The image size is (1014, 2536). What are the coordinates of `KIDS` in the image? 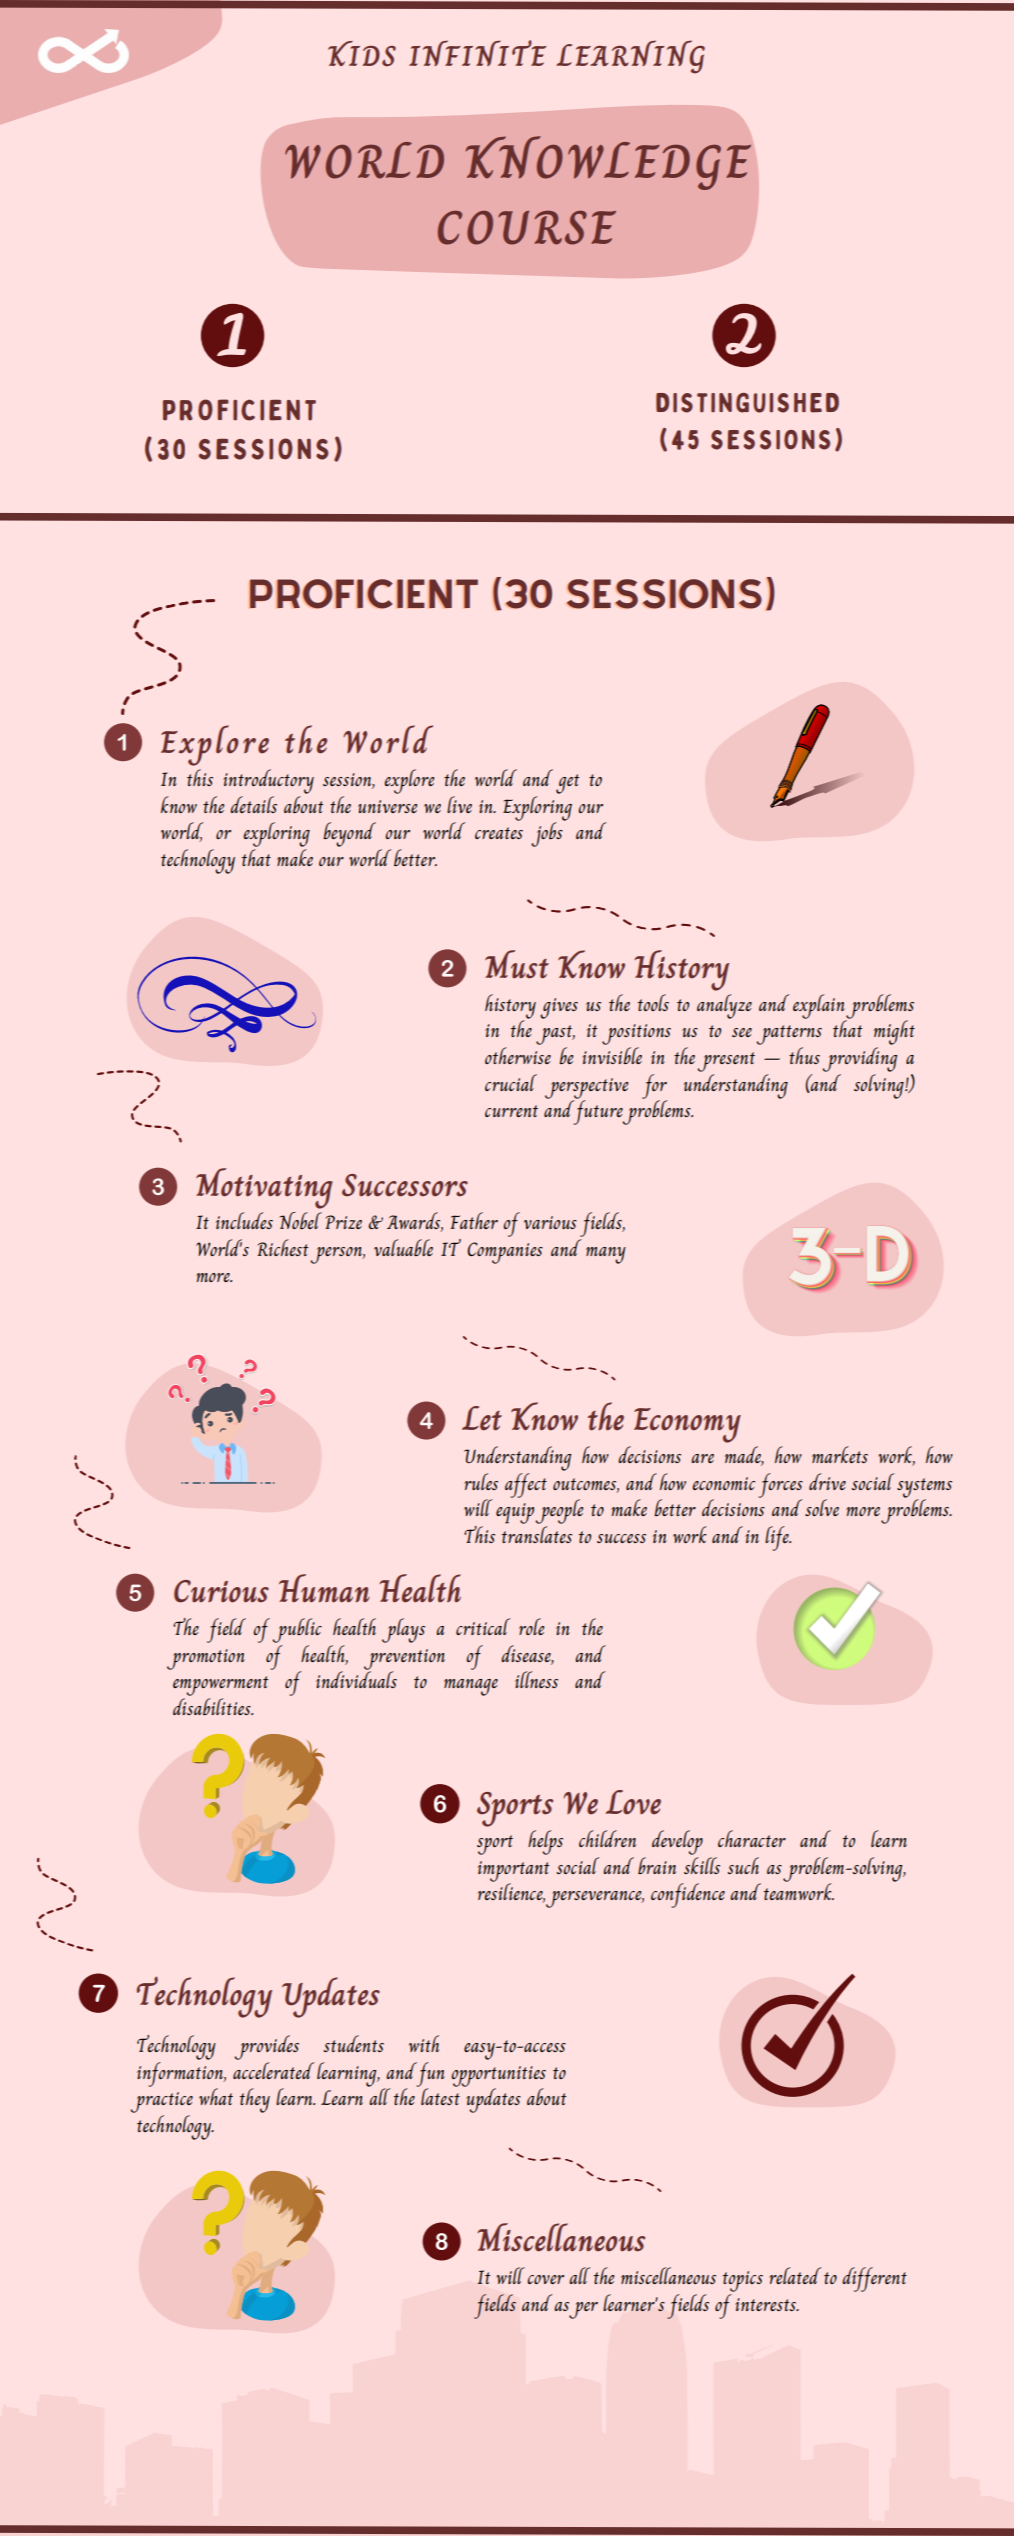 It's located at (362, 54).
